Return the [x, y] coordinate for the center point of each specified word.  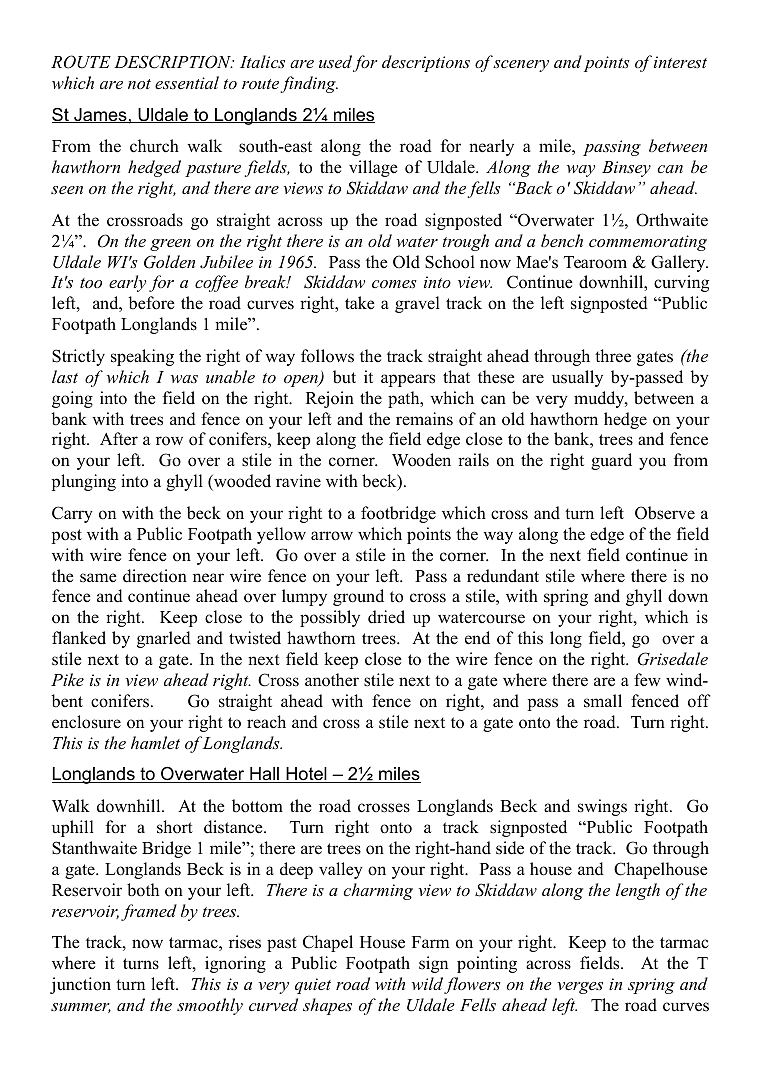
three [613, 356]
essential [187, 82]
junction [80, 985]
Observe [665, 513]
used [335, 61]
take [360, 303]
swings [602, 807]
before [151, 303]
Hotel [306, 775]
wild [427, 983]
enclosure [86, 722]
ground [358, 597]
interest [680, 62]
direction [155, 576]
